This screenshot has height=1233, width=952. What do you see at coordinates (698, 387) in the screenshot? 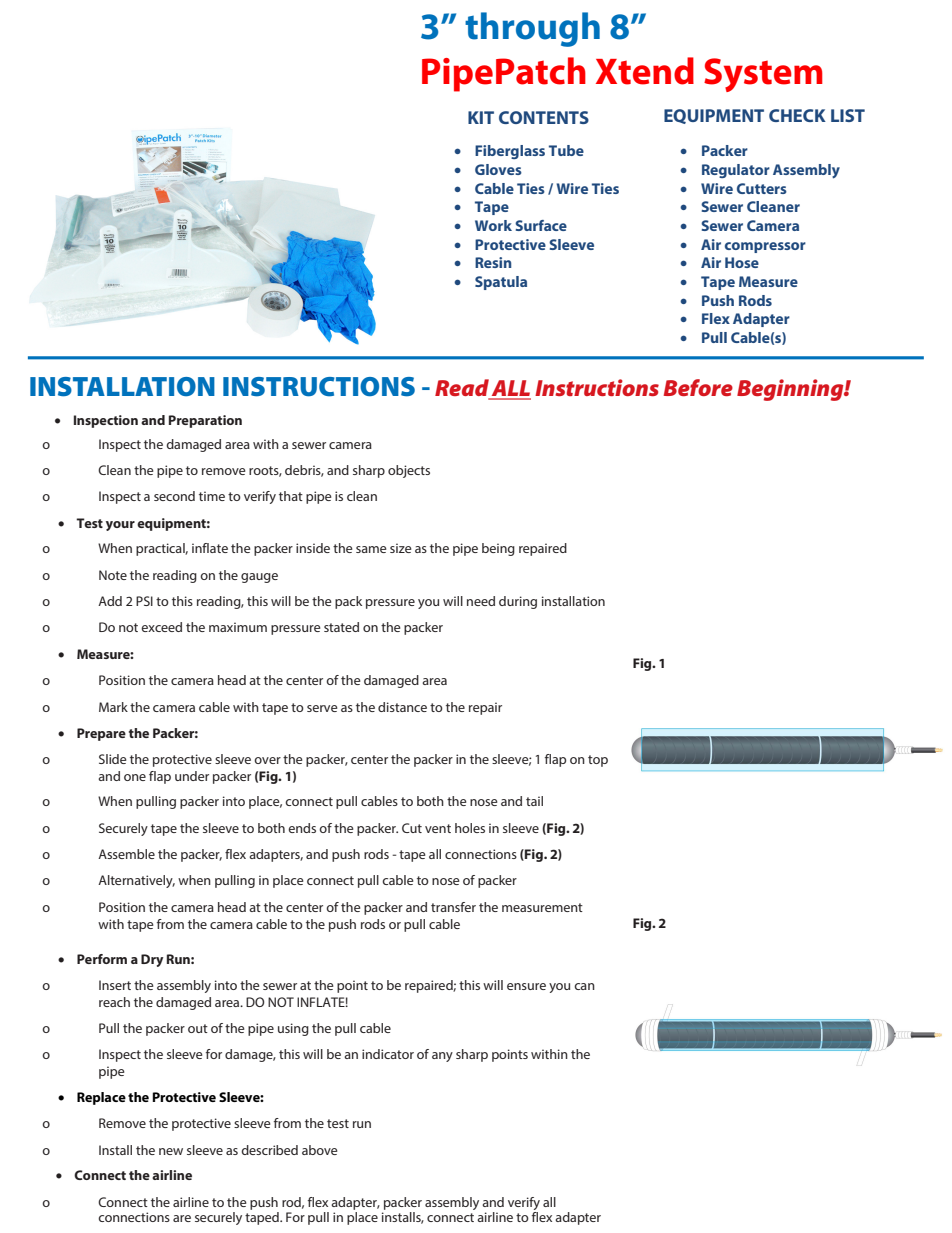
I see `Before` at bounding box center [698, 387].
